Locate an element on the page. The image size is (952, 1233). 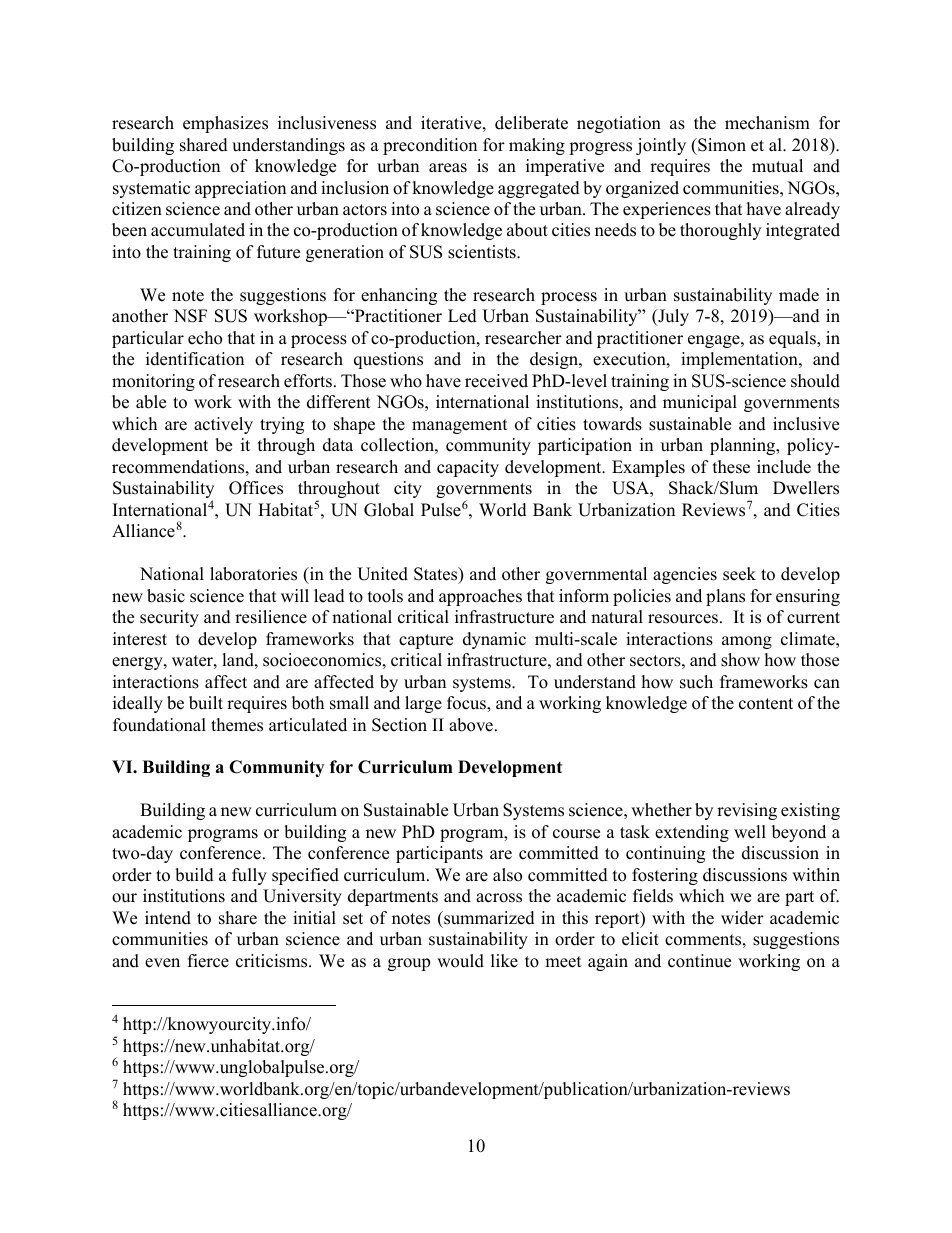
seek is located at coordinates (739, 574).
